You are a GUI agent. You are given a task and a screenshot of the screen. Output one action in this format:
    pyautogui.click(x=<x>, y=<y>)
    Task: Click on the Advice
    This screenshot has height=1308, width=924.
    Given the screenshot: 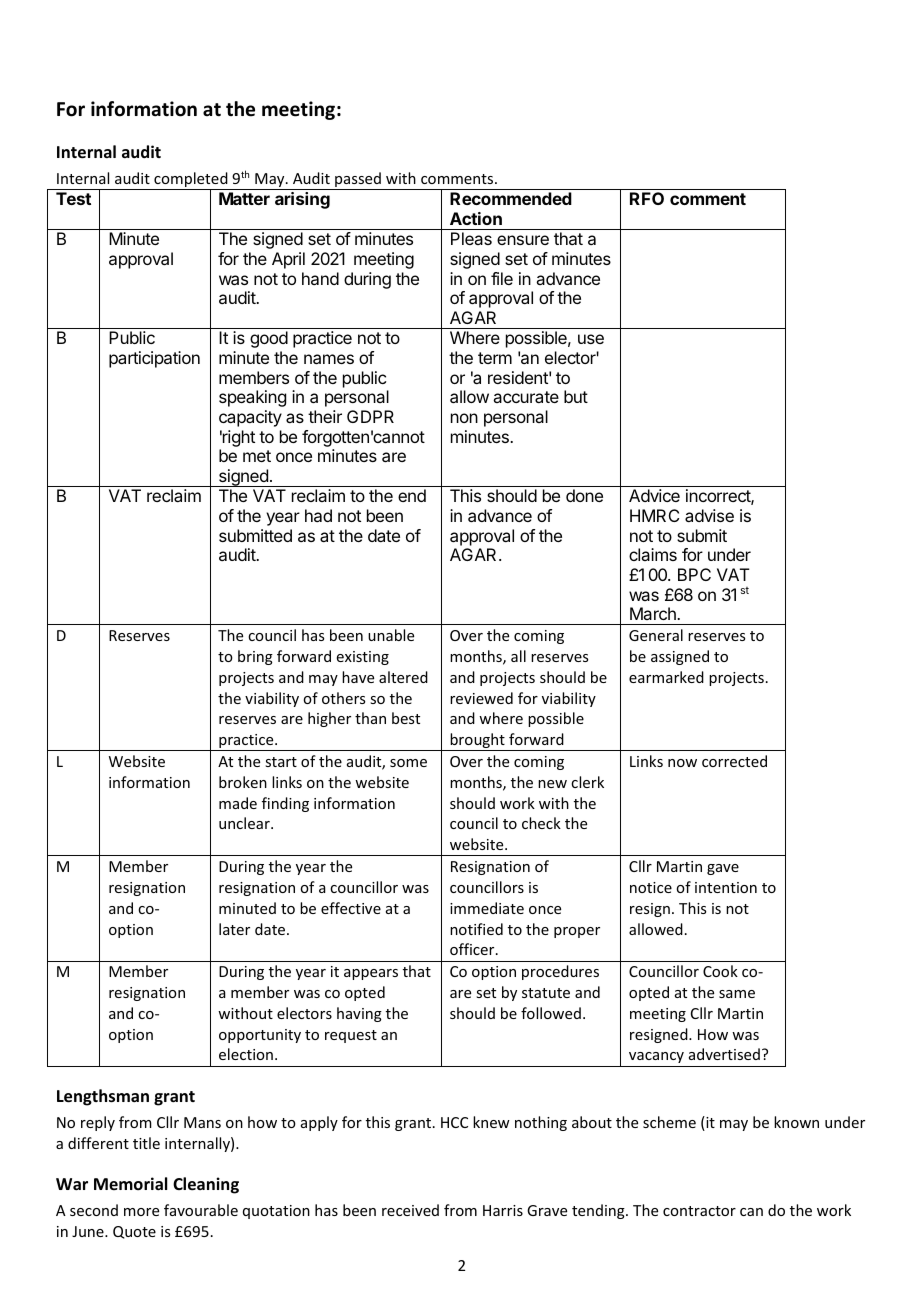 What is the action you would take?
    pyautogui.click(x=654, y=495)
